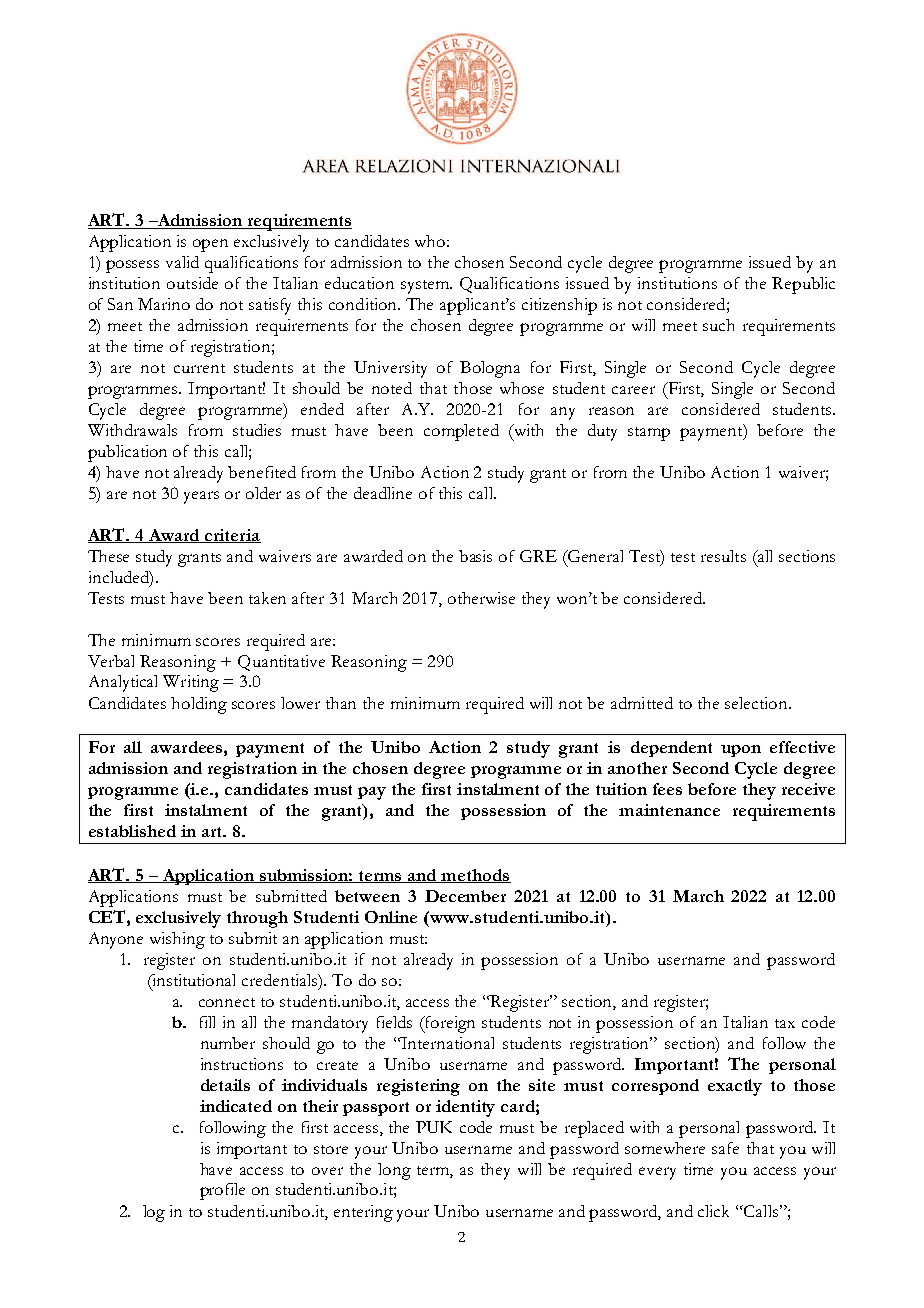 The height and width of the screenshot is (1308, 924). I want to click on through, so click(257, 919).
